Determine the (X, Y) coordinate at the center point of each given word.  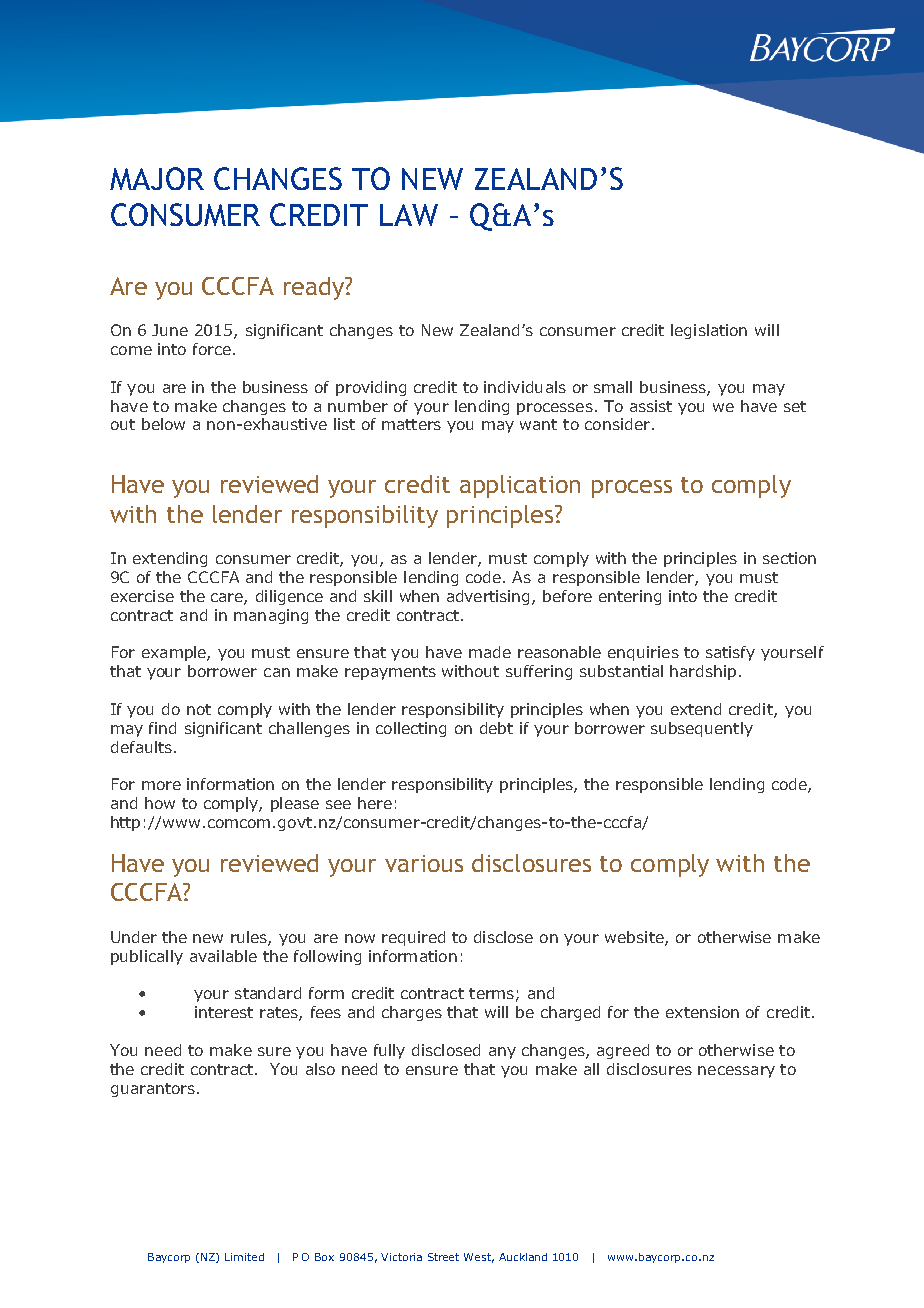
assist (651, 406)
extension (702, 1012)
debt (496, 728)
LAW (409, 215)
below (163, 424)
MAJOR (157, 178)
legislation (709, 331)
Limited (244, 1257)
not (199, 709)
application (520, 486)
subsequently (702, 729)
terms (491, 993)
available (223, 956)
